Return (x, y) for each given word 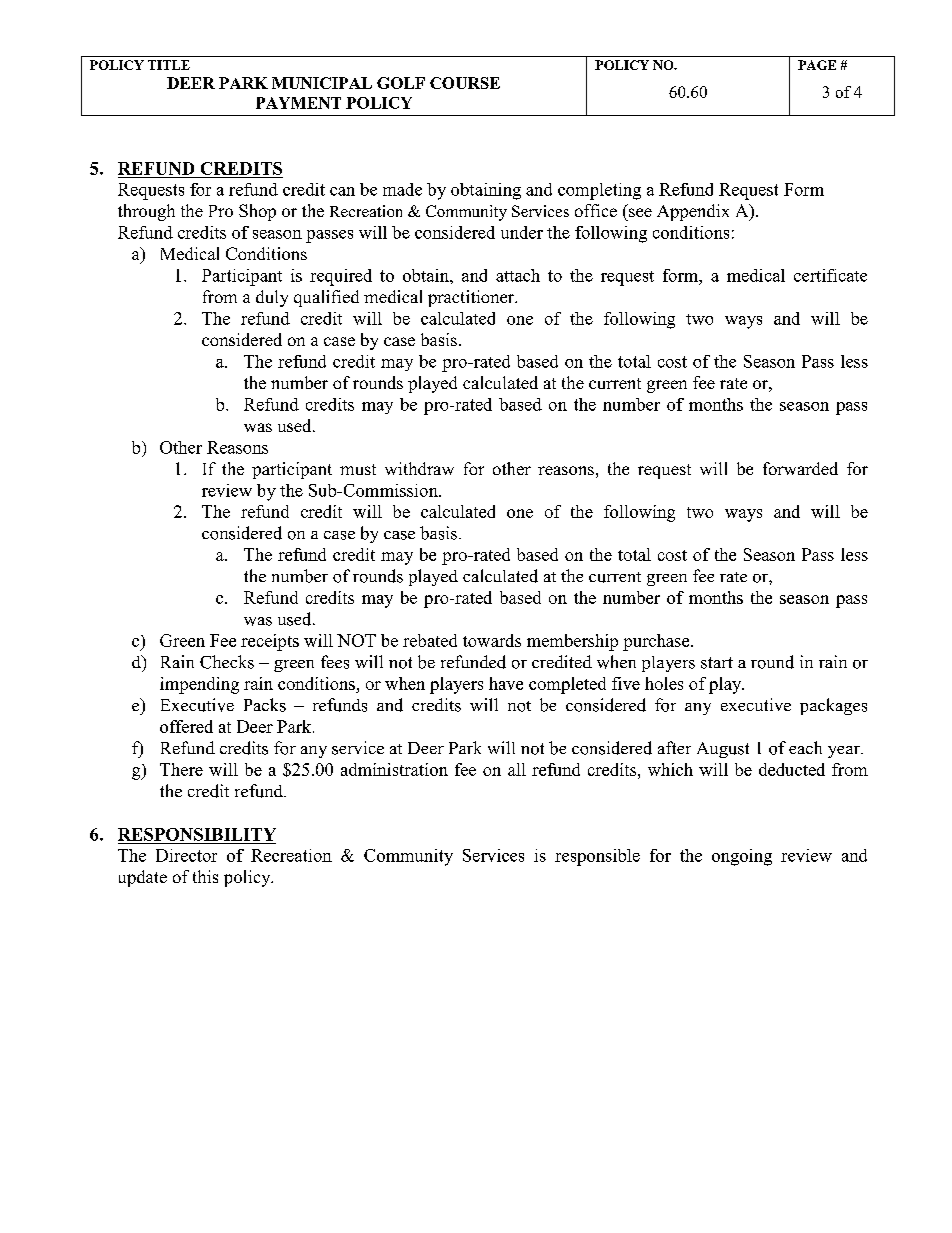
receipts (270, 642)
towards (492, 640)
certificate (830, 275)
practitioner (472, 298)
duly (272, 298)
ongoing (742, 857)
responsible (597, 857)
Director (186, 855)
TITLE (169, 65)
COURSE (465, 83)
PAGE (817, 65)
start (717, 663)
